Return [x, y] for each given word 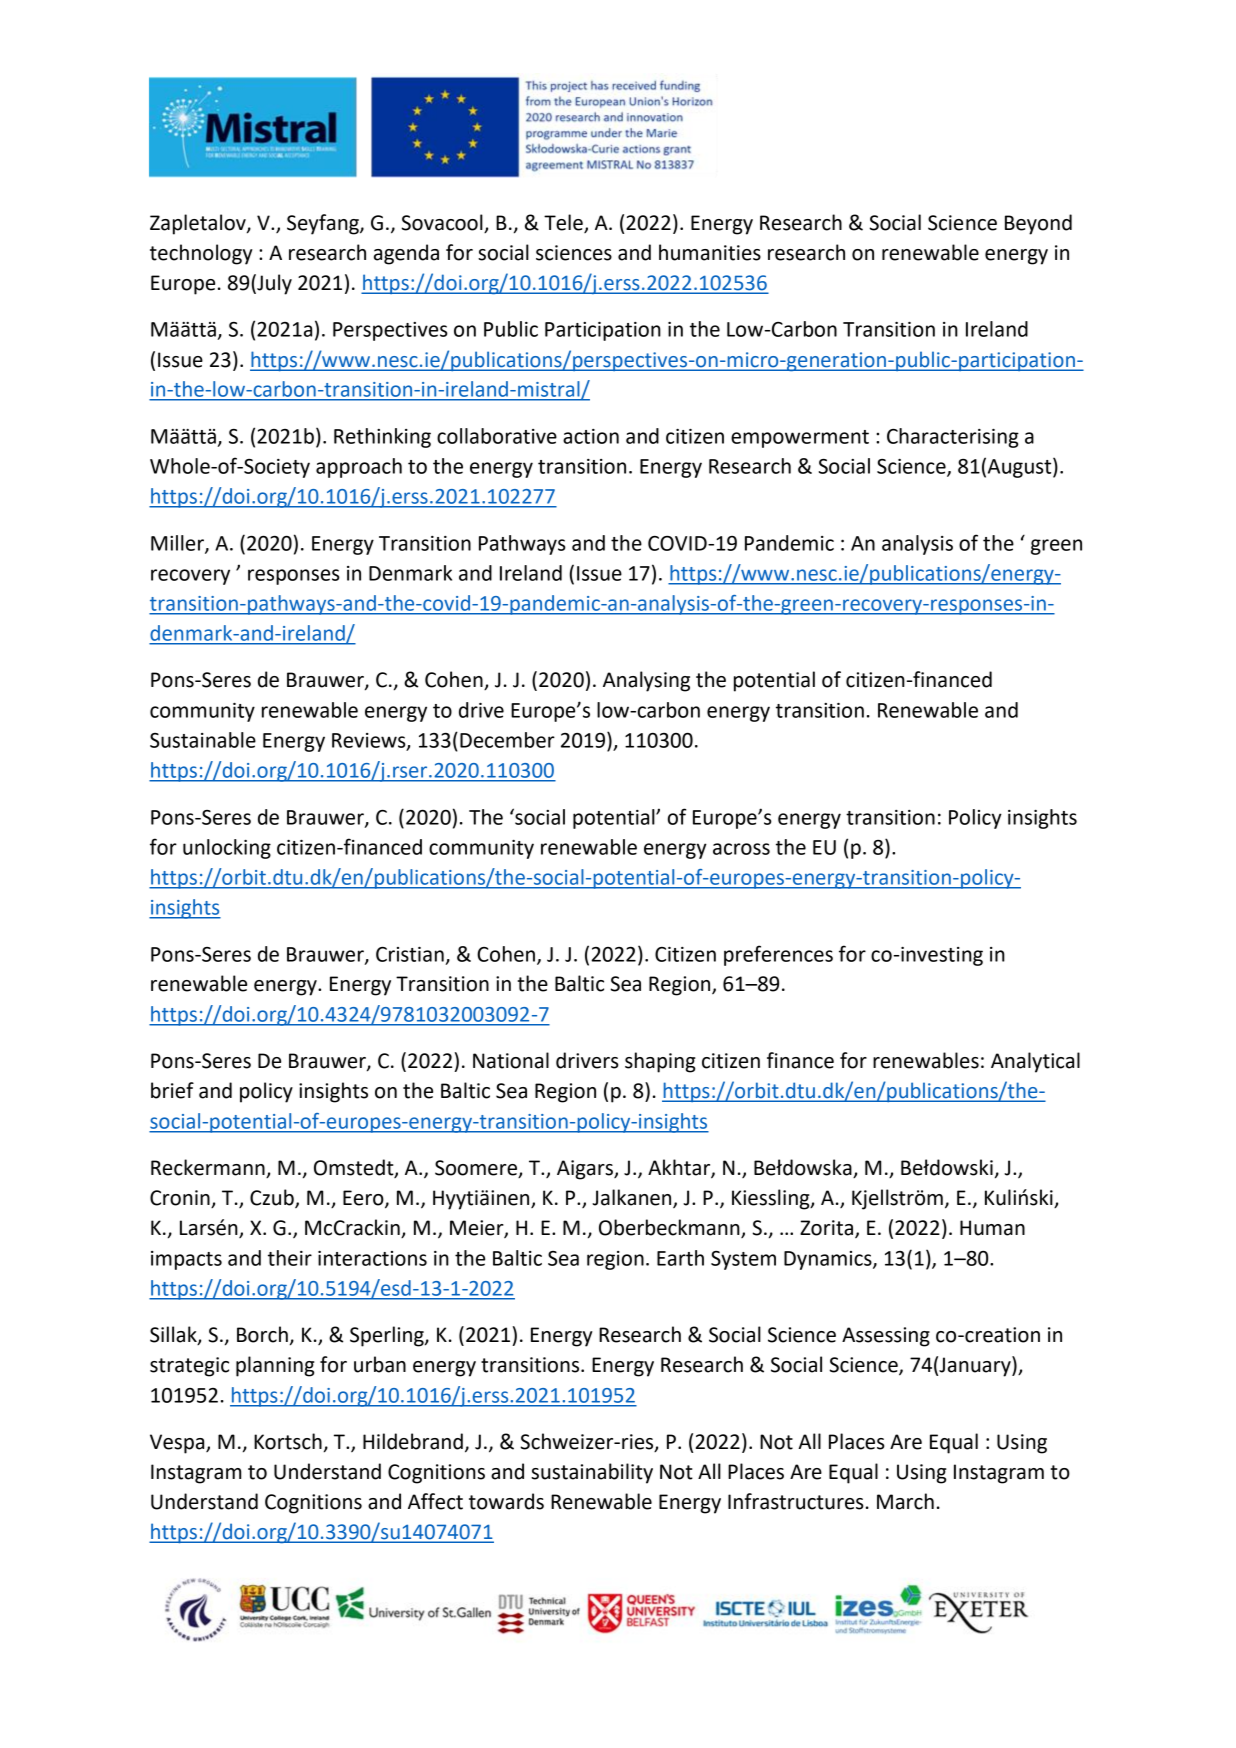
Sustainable [203, 740]
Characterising [953, 438]
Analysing [646, 681]
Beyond [1038, 224]
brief [172, 1090]
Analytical [1035, 1062]
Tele [563, 222]
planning [275, 1366]
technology [201, 254]
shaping [660, 1062]
